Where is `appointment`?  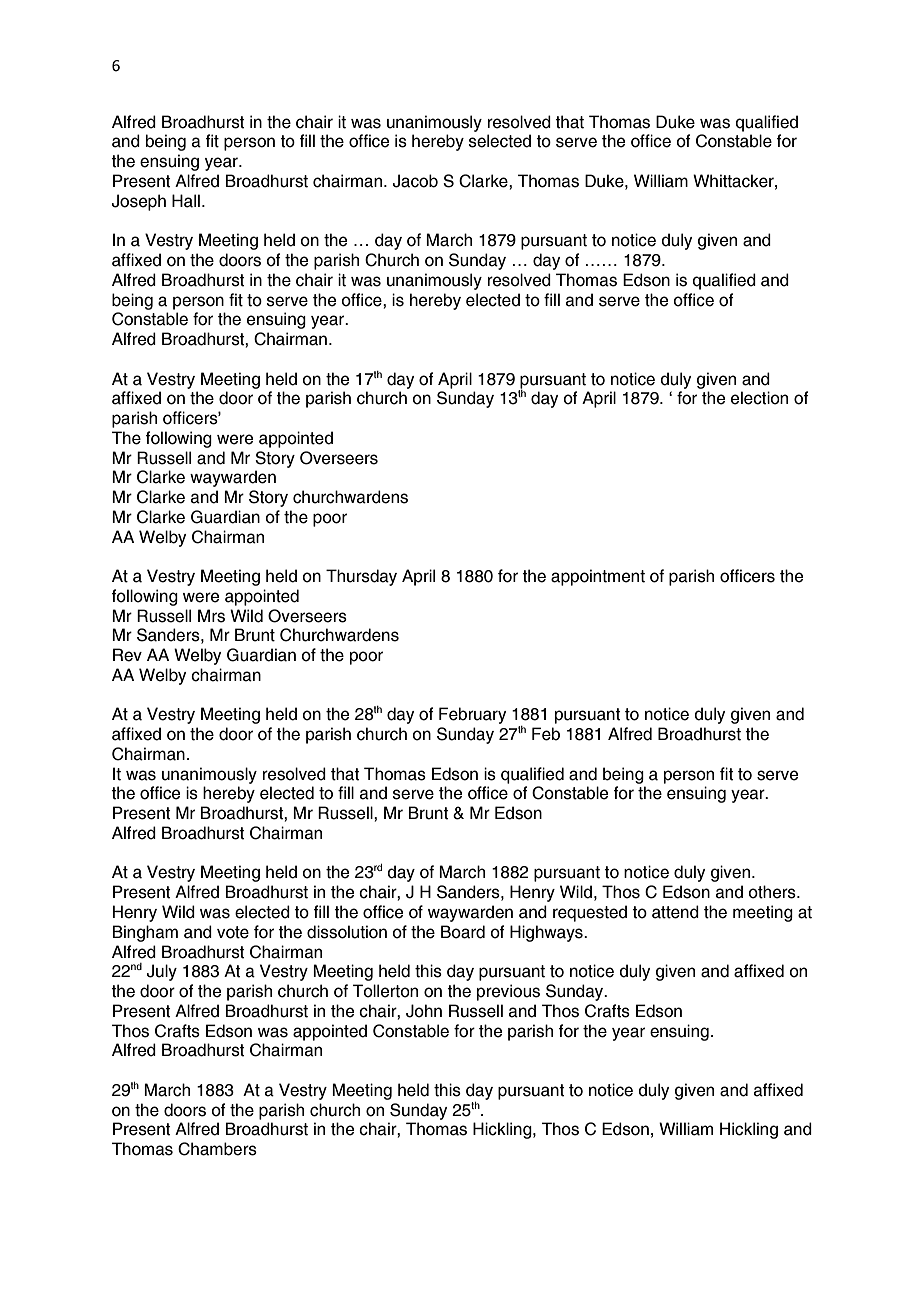
appointment is located at coordinates (598, 577).
